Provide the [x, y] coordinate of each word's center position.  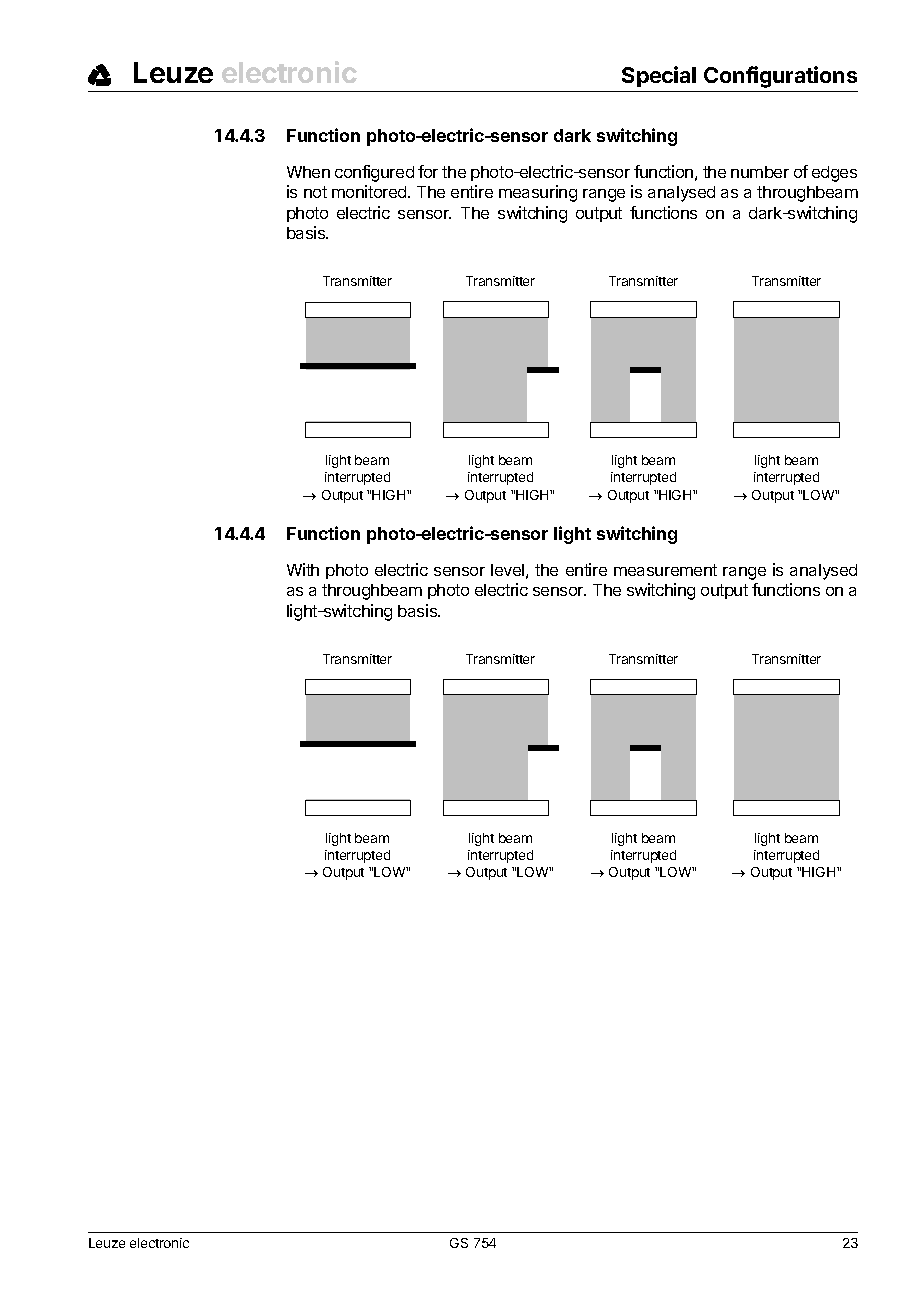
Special [659, 76]
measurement [665, 570]
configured [374, 173]
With [303, 569]
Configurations [780, 77]
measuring [538, 193]
